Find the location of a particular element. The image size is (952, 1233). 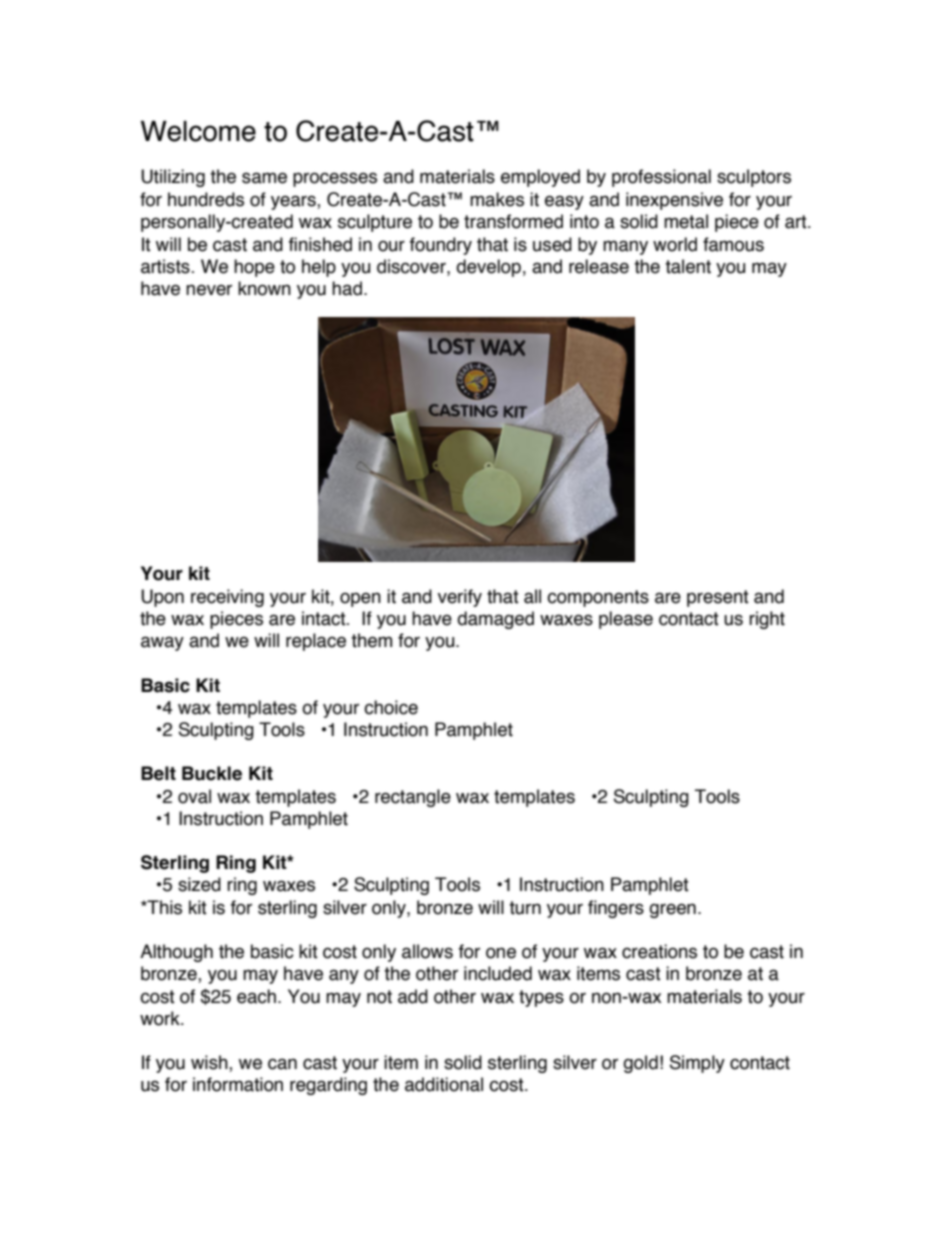

oval is located at coordinates (194, 796).
